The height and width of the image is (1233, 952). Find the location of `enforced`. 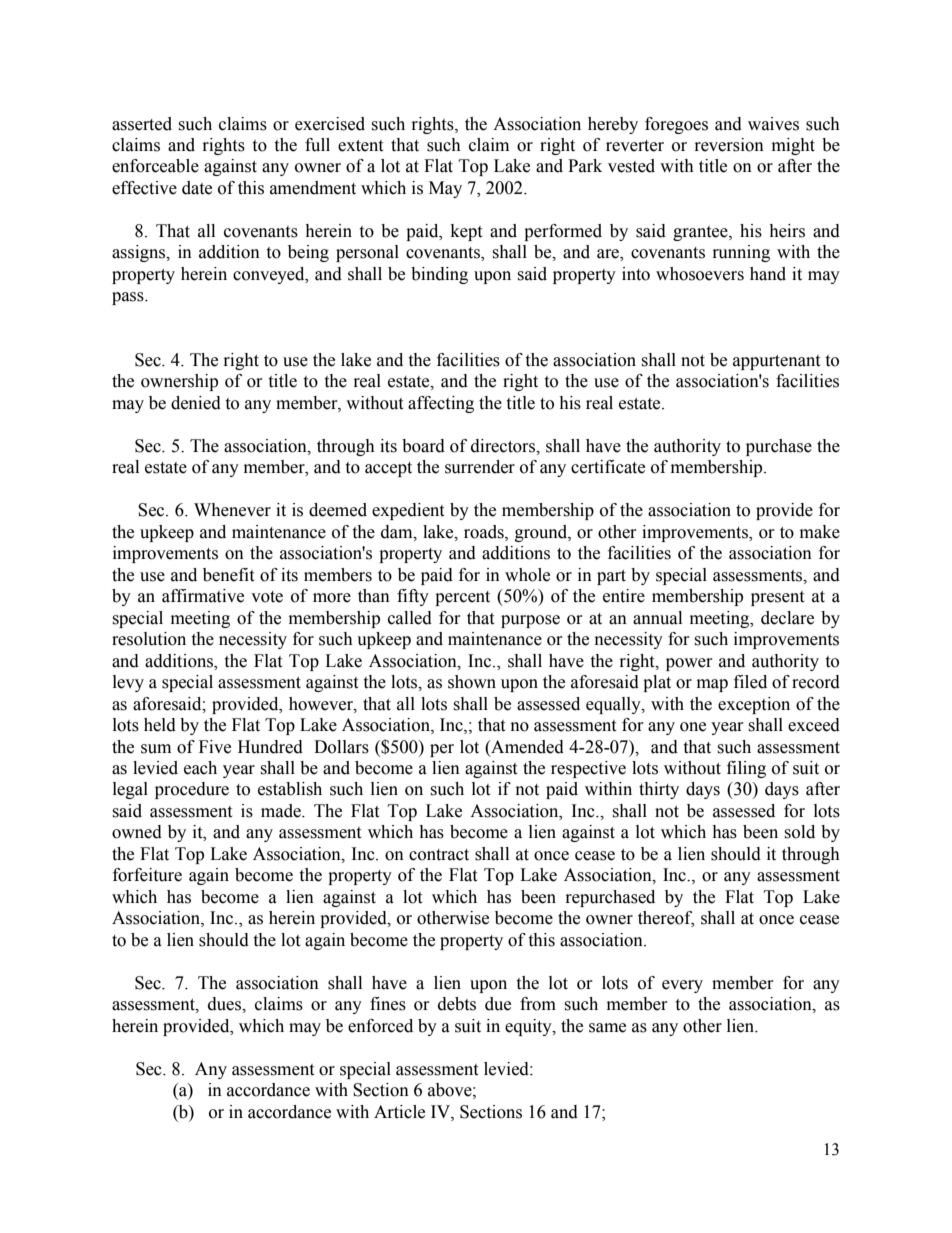

enforced is located at coordinates (380, 1026).
